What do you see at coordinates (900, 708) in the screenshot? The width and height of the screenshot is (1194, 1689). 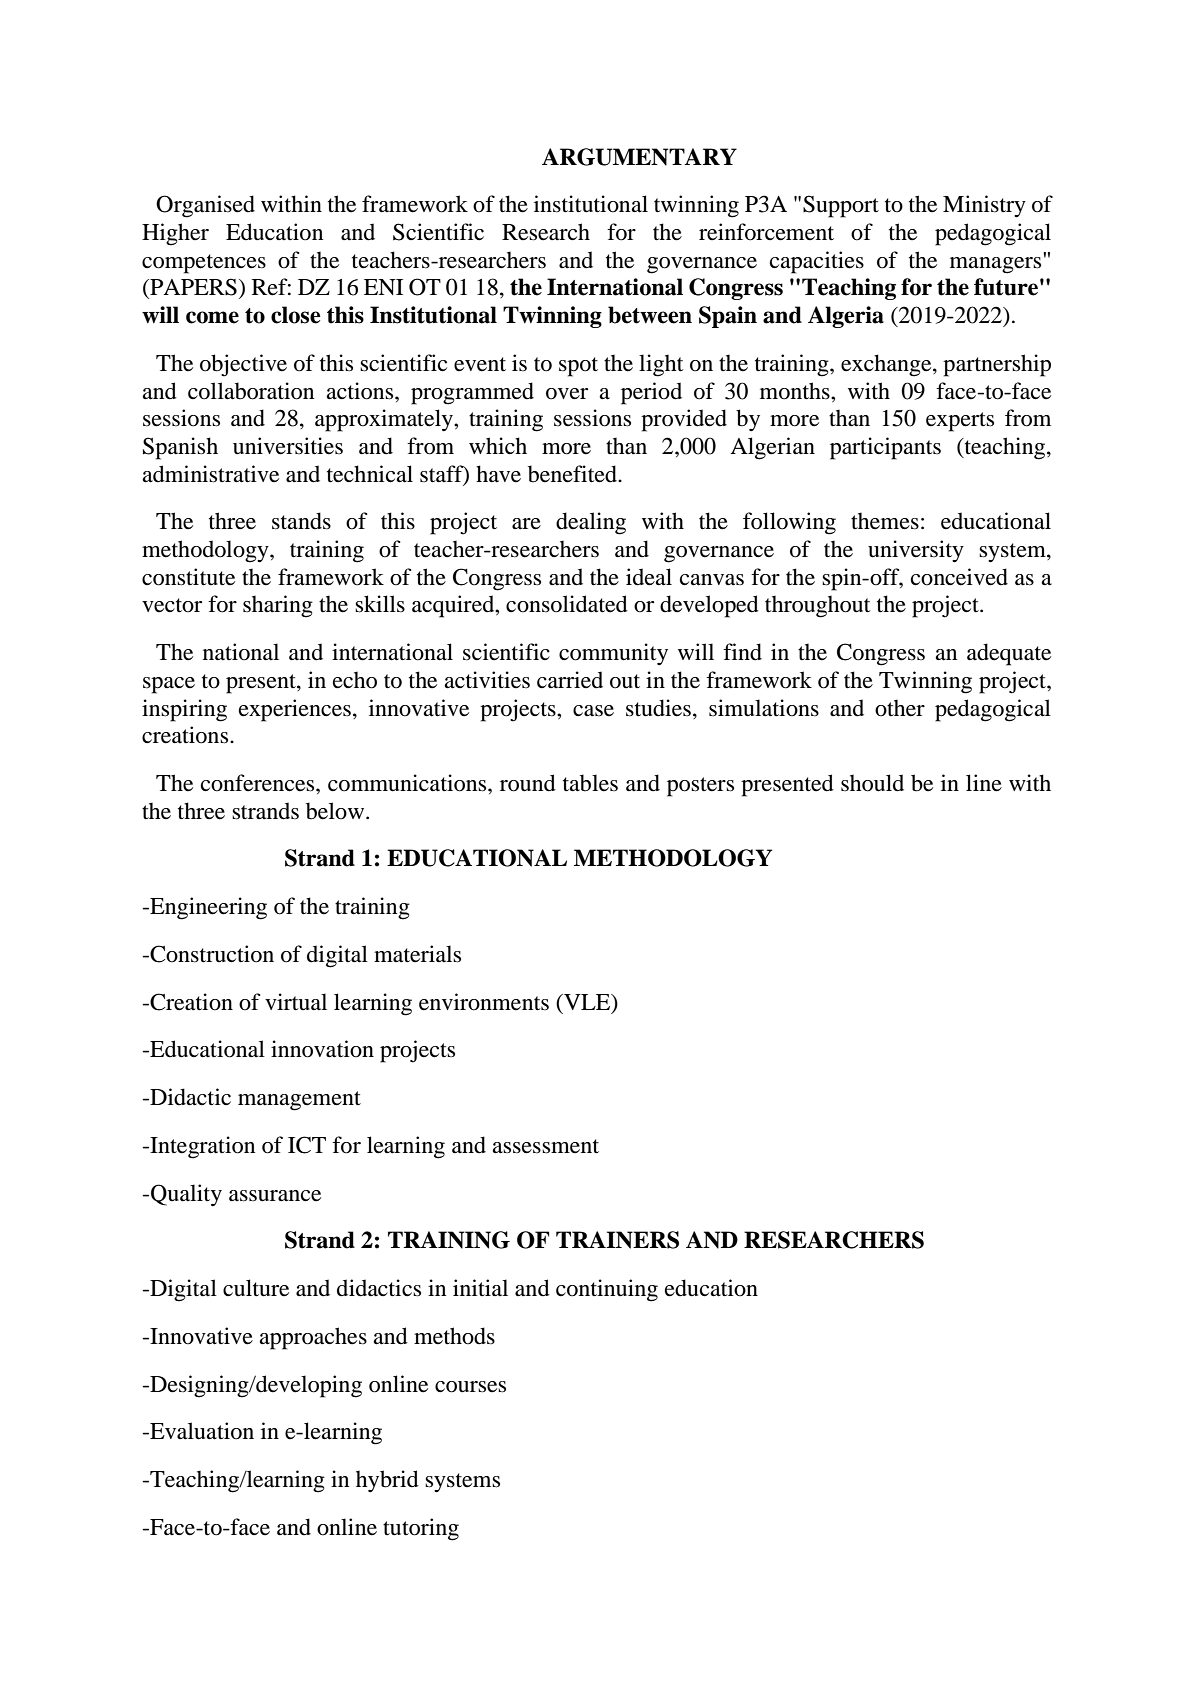 I see `other` at bounding box center [900, 708].
